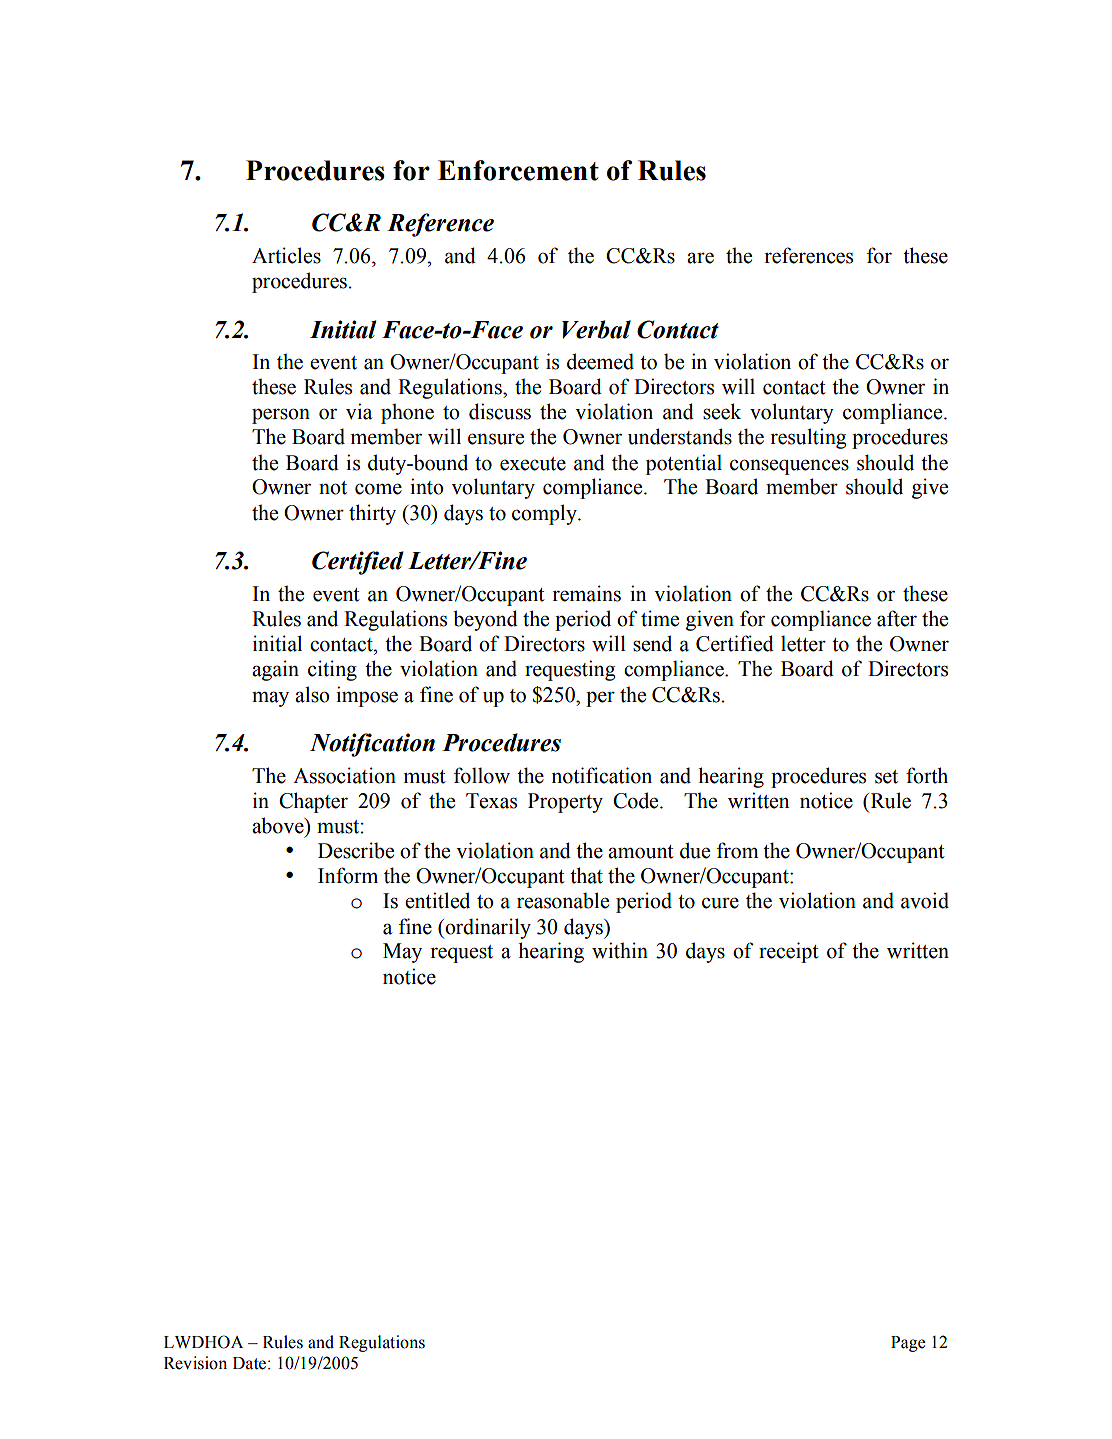 The width and height of the document is (1112, 1439). What do you see at coordinates (897, 618) in the document?
I see `after` at bounding box center [897, 618].
